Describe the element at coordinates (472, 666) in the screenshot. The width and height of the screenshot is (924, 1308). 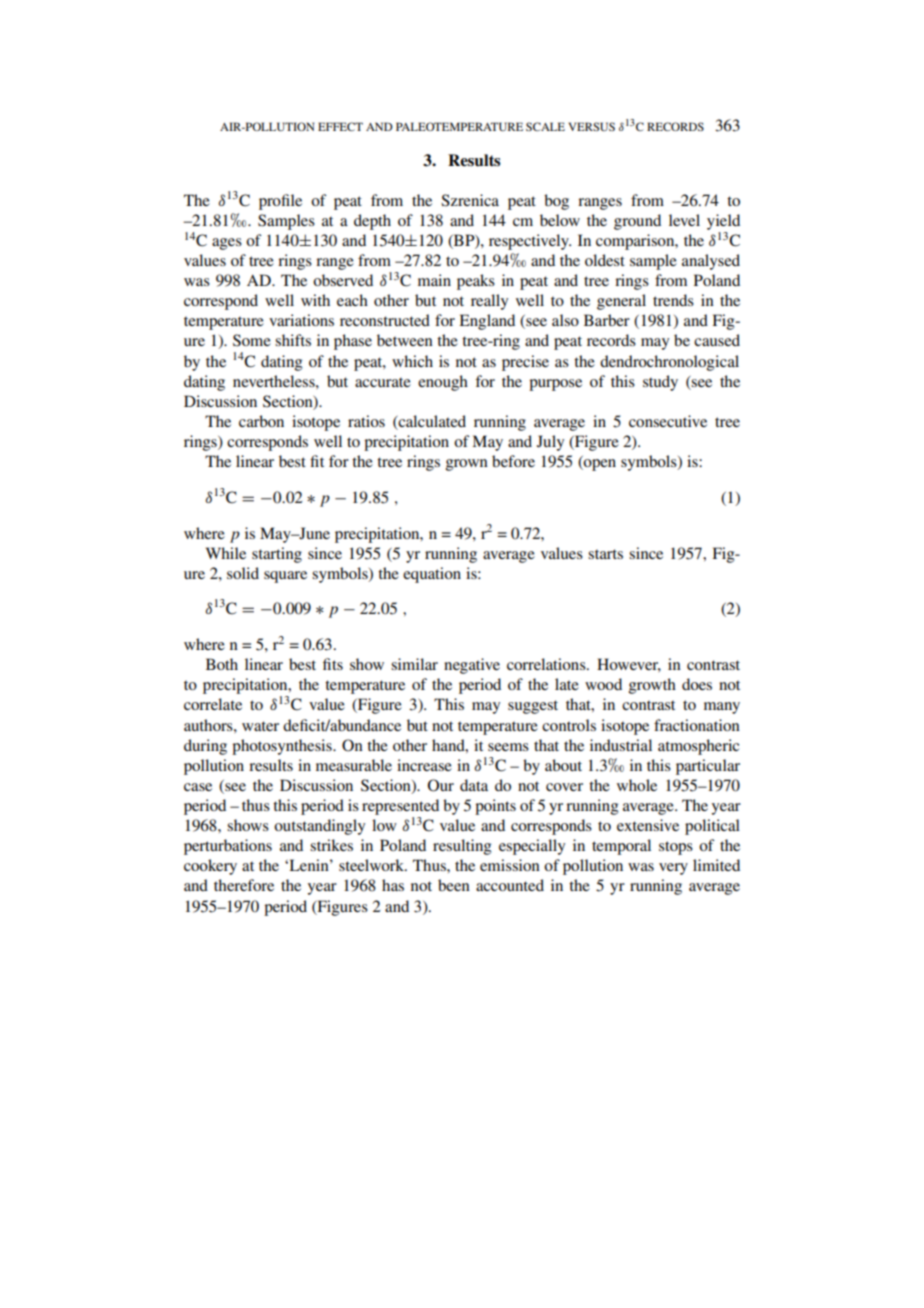
I see `negative` at that location.
